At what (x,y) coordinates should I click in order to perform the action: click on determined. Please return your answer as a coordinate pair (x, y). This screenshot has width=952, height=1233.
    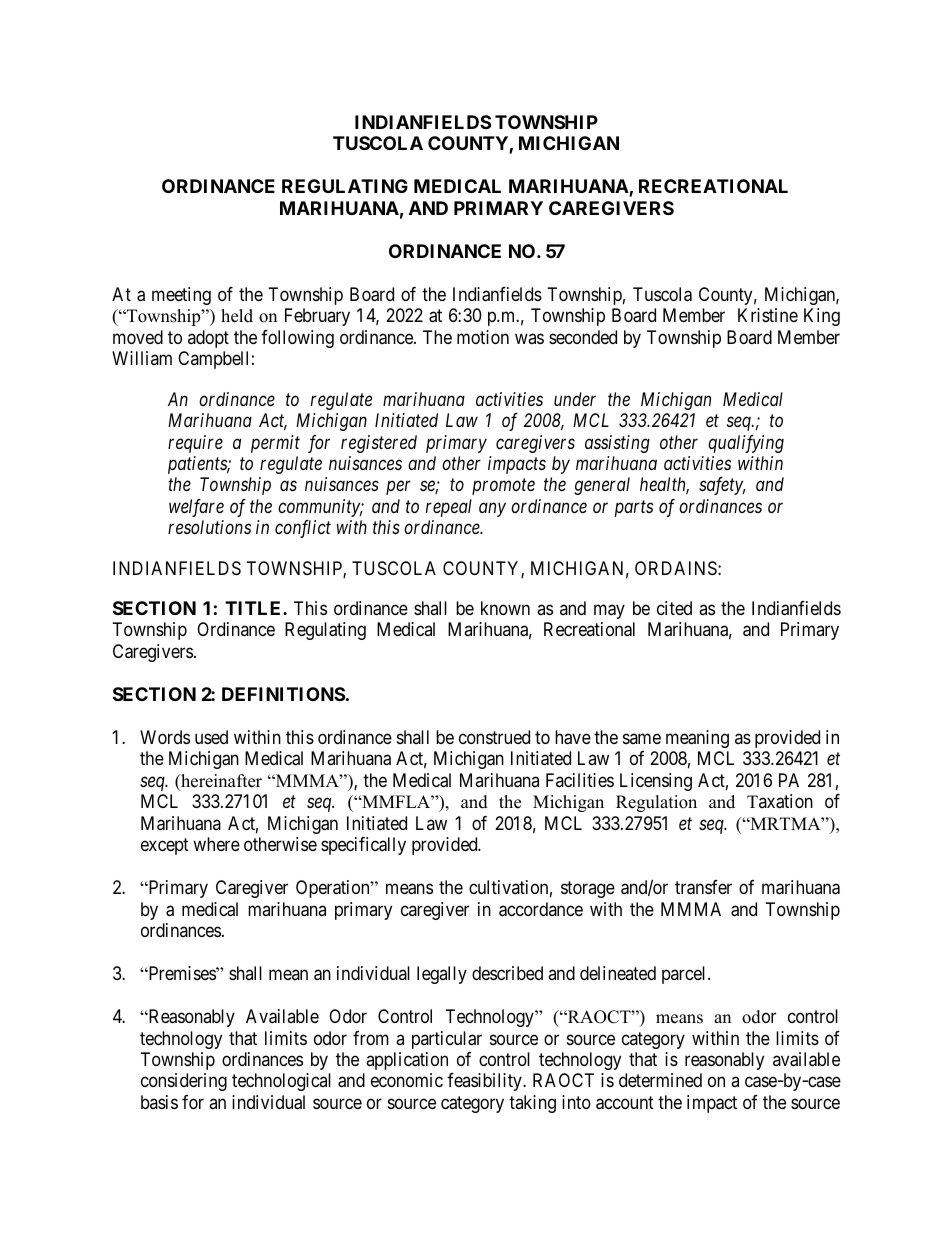
    Looking at the image, I should click on (660, 1080).
